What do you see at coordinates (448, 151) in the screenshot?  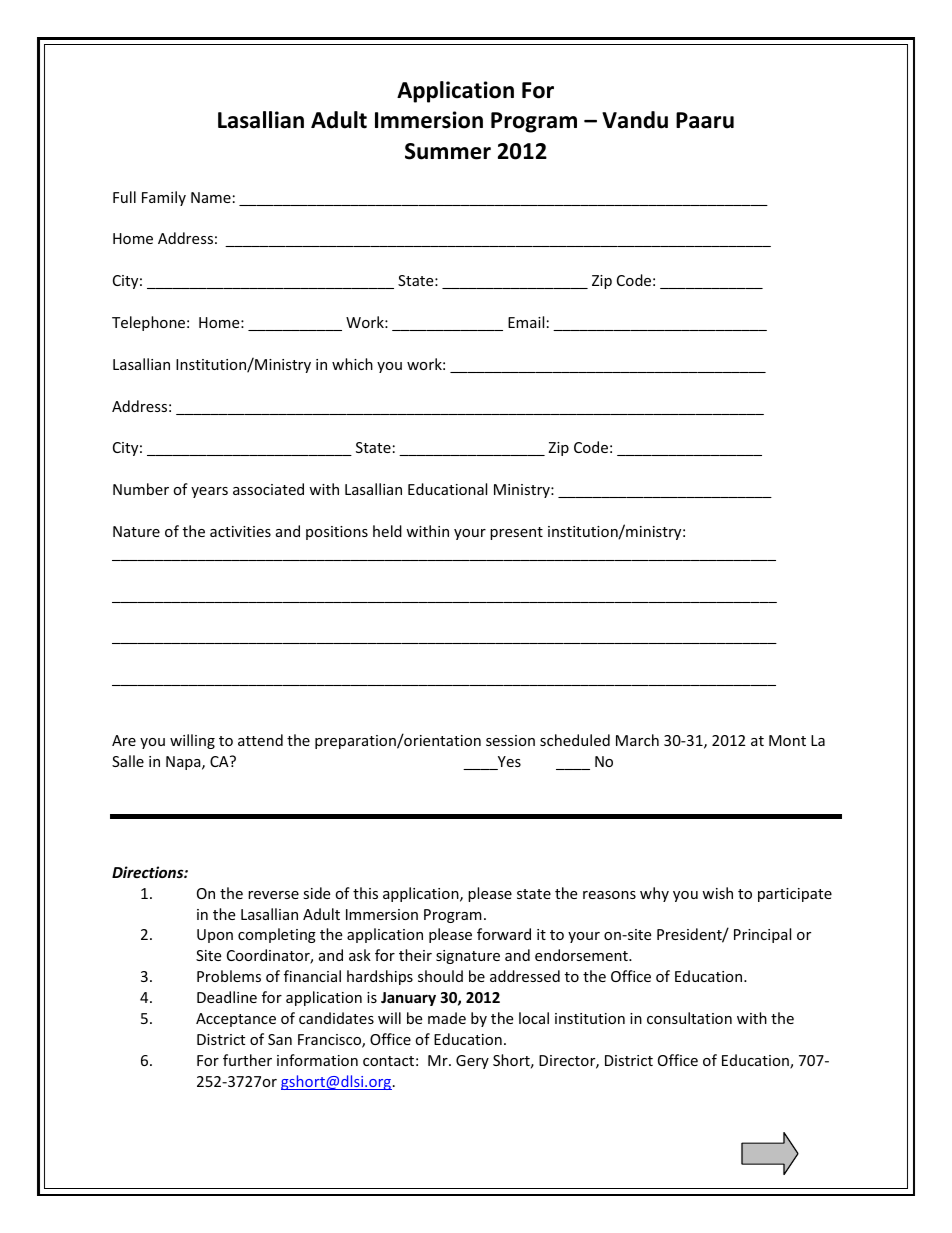 I see `Summer` at bounding box center [448, 151].
